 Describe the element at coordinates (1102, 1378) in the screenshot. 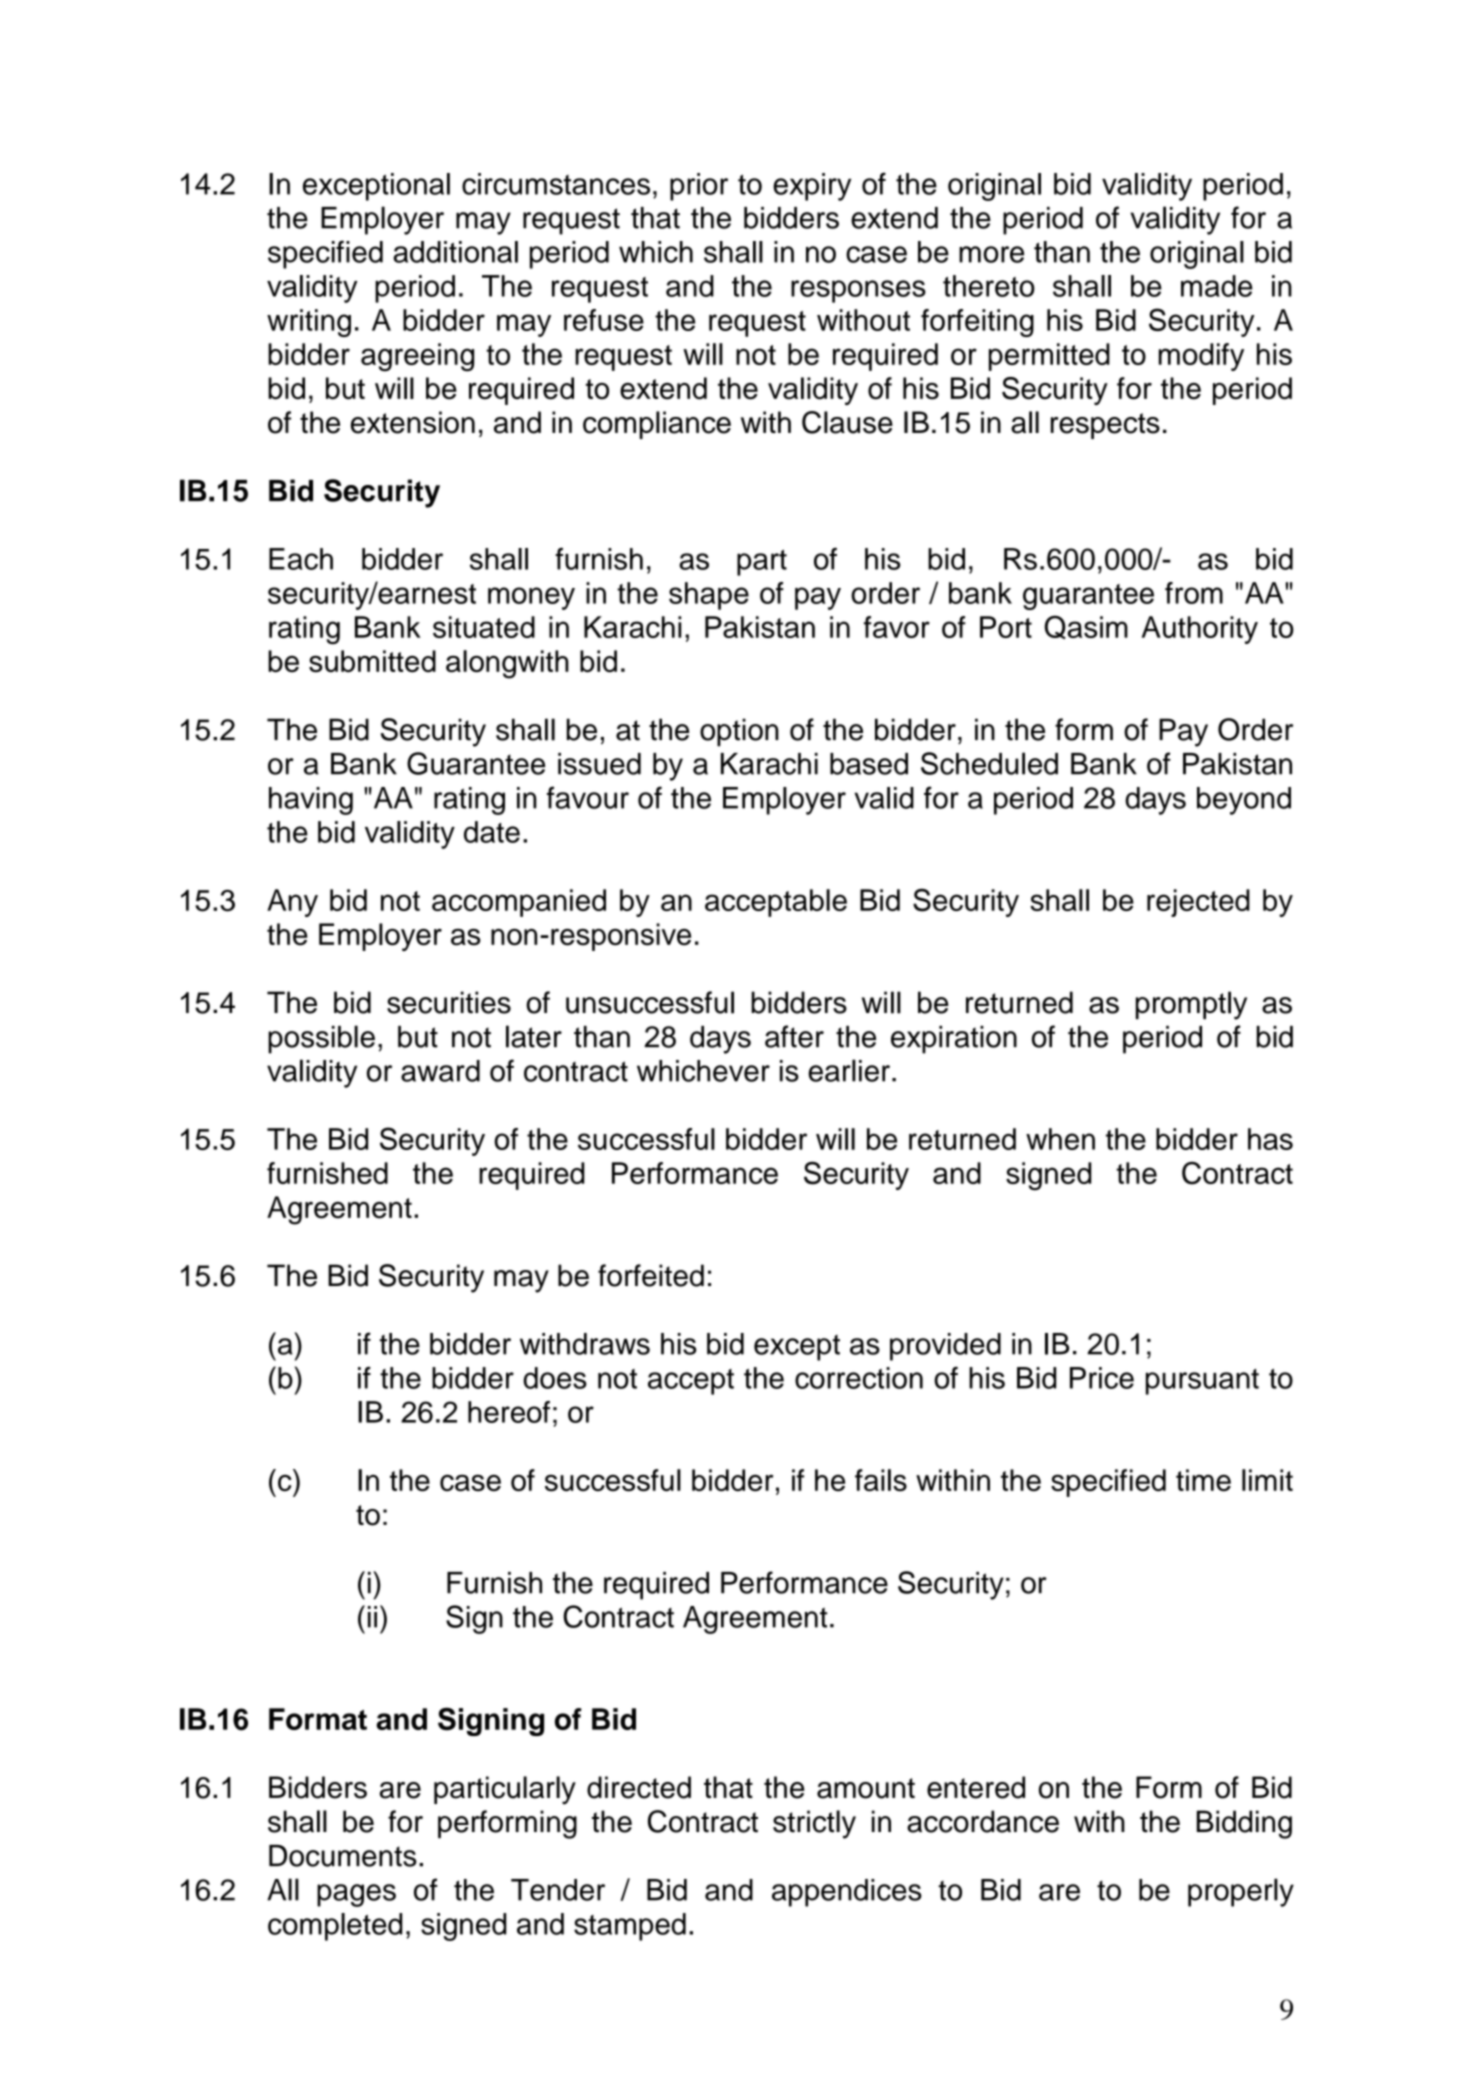

I see `Price` at that location.
